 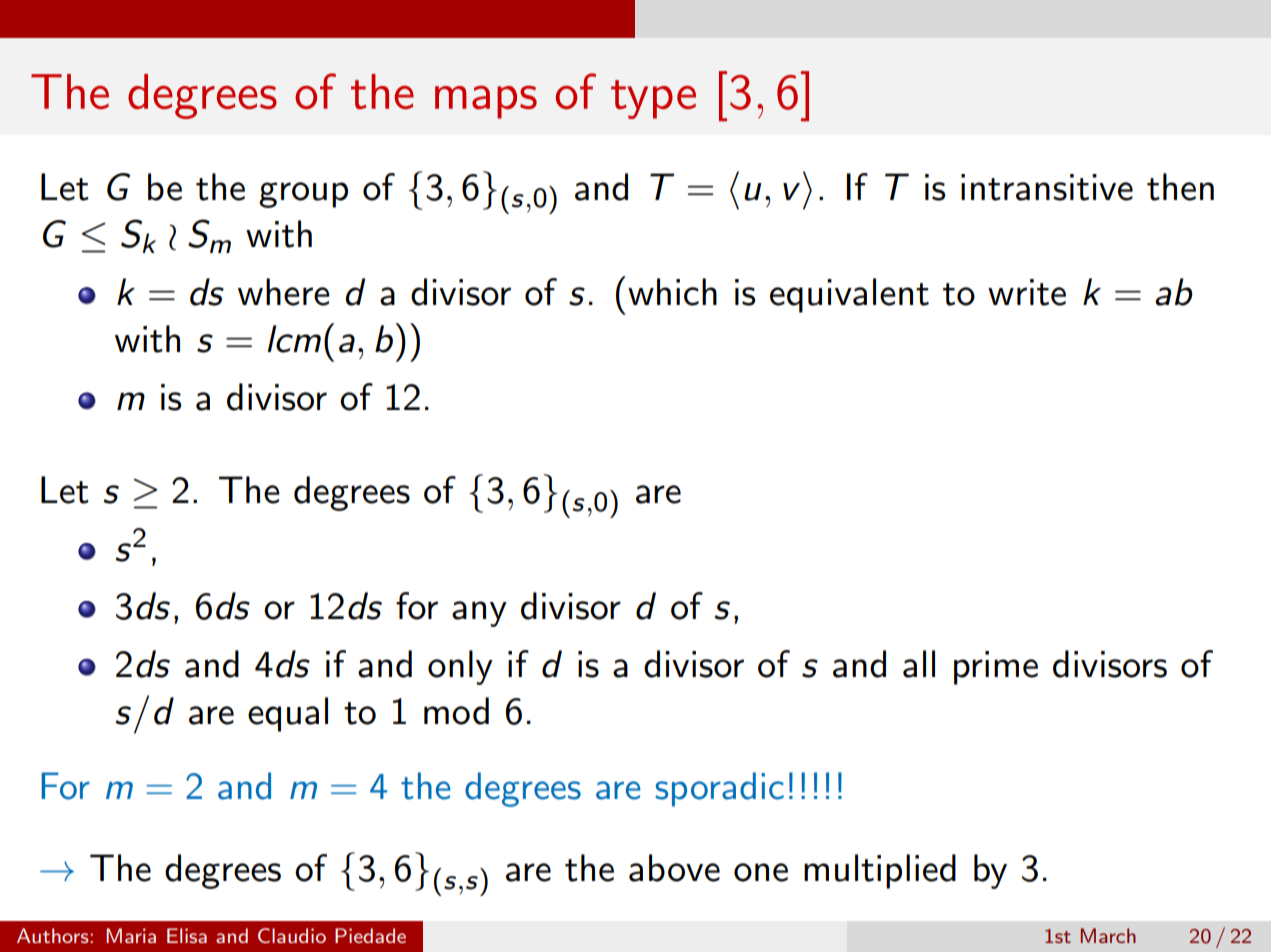 What do you see at coordinates (1047, 187) in the screenshot?
I see `intransitive` at bounding box center [1047, 187].
